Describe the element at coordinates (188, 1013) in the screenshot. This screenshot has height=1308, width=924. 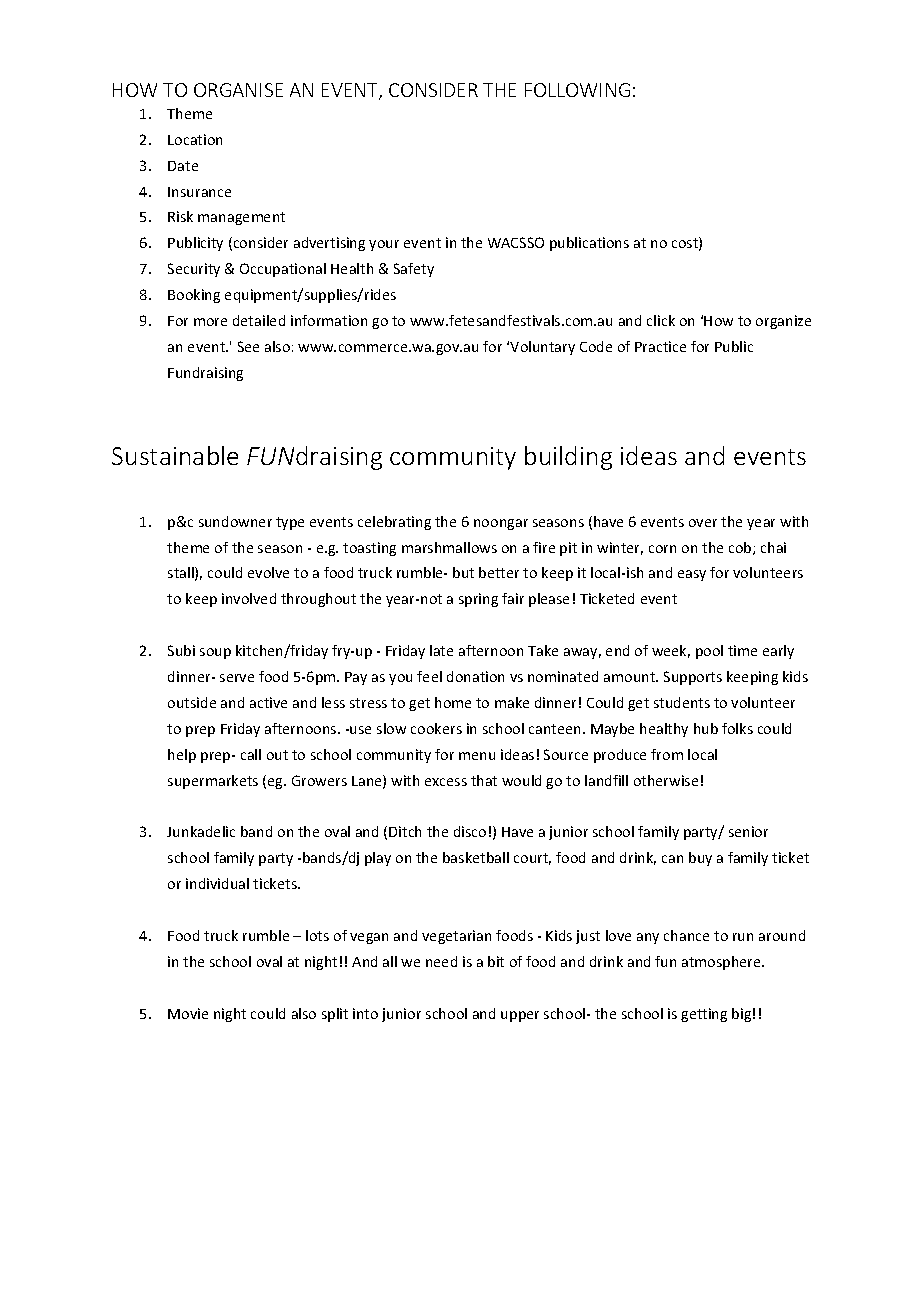
I see `Movie` at that location.
